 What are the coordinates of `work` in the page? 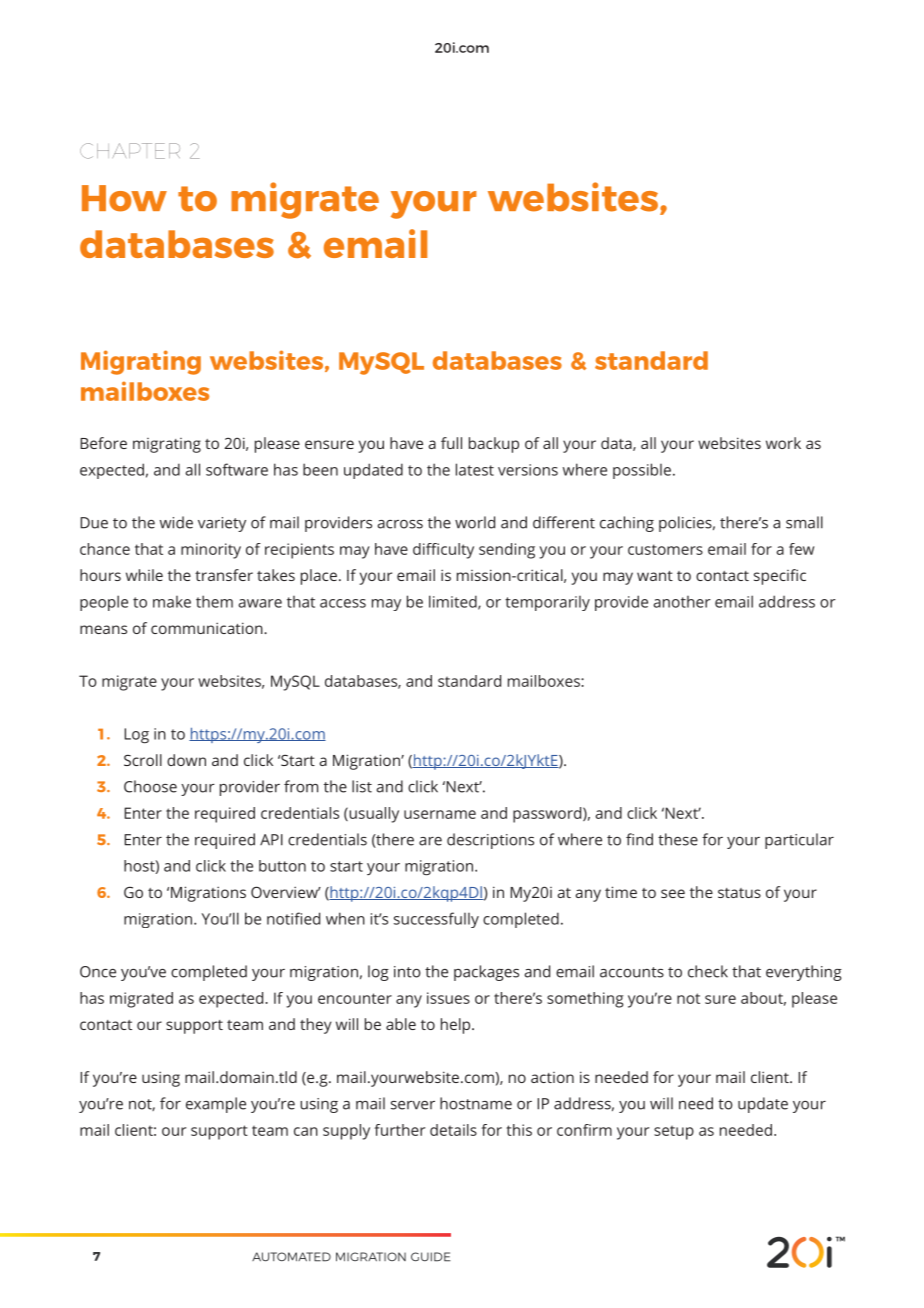 It's located at (783, 443).
